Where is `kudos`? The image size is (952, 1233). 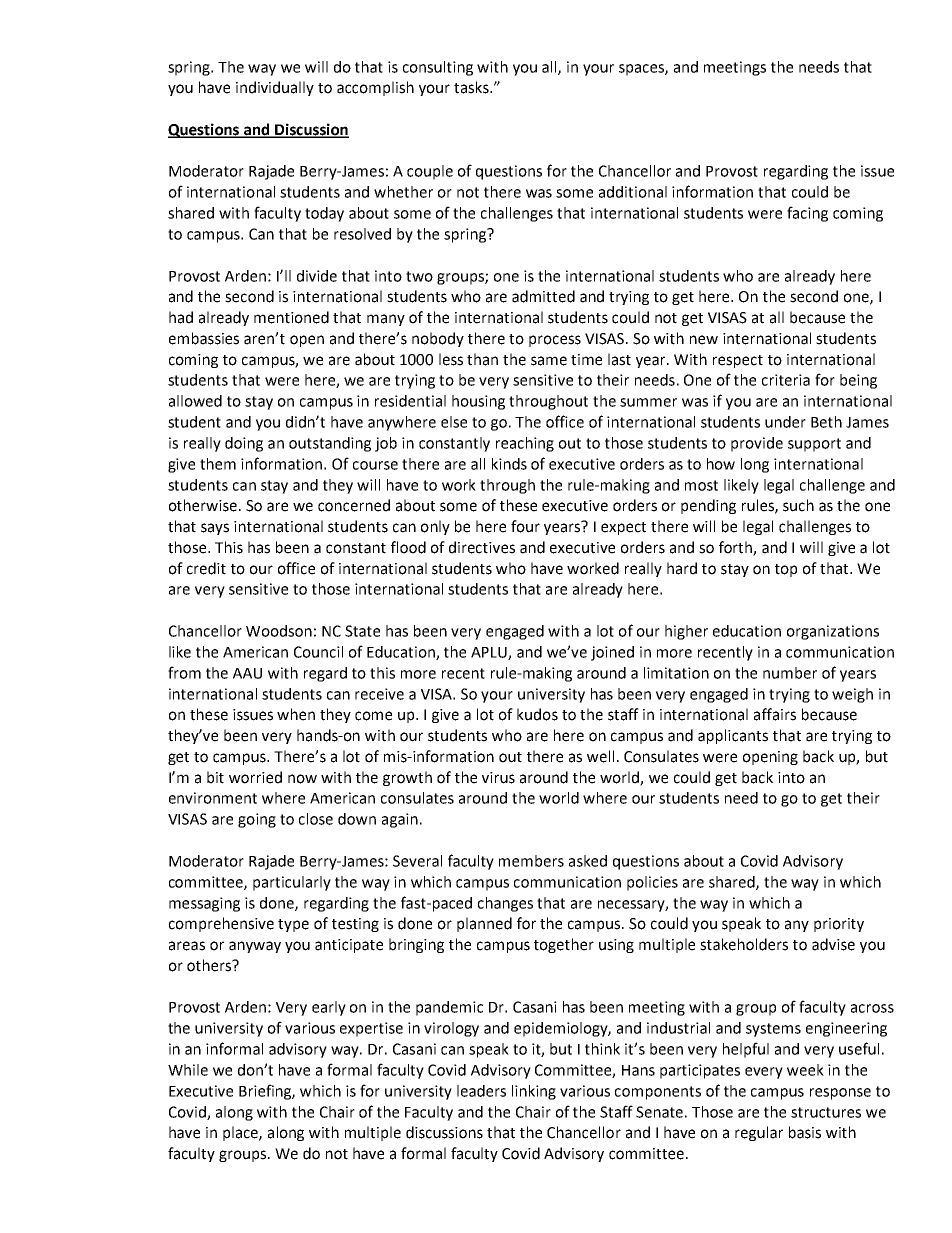
kudos is located at coordinates (537, 714).
